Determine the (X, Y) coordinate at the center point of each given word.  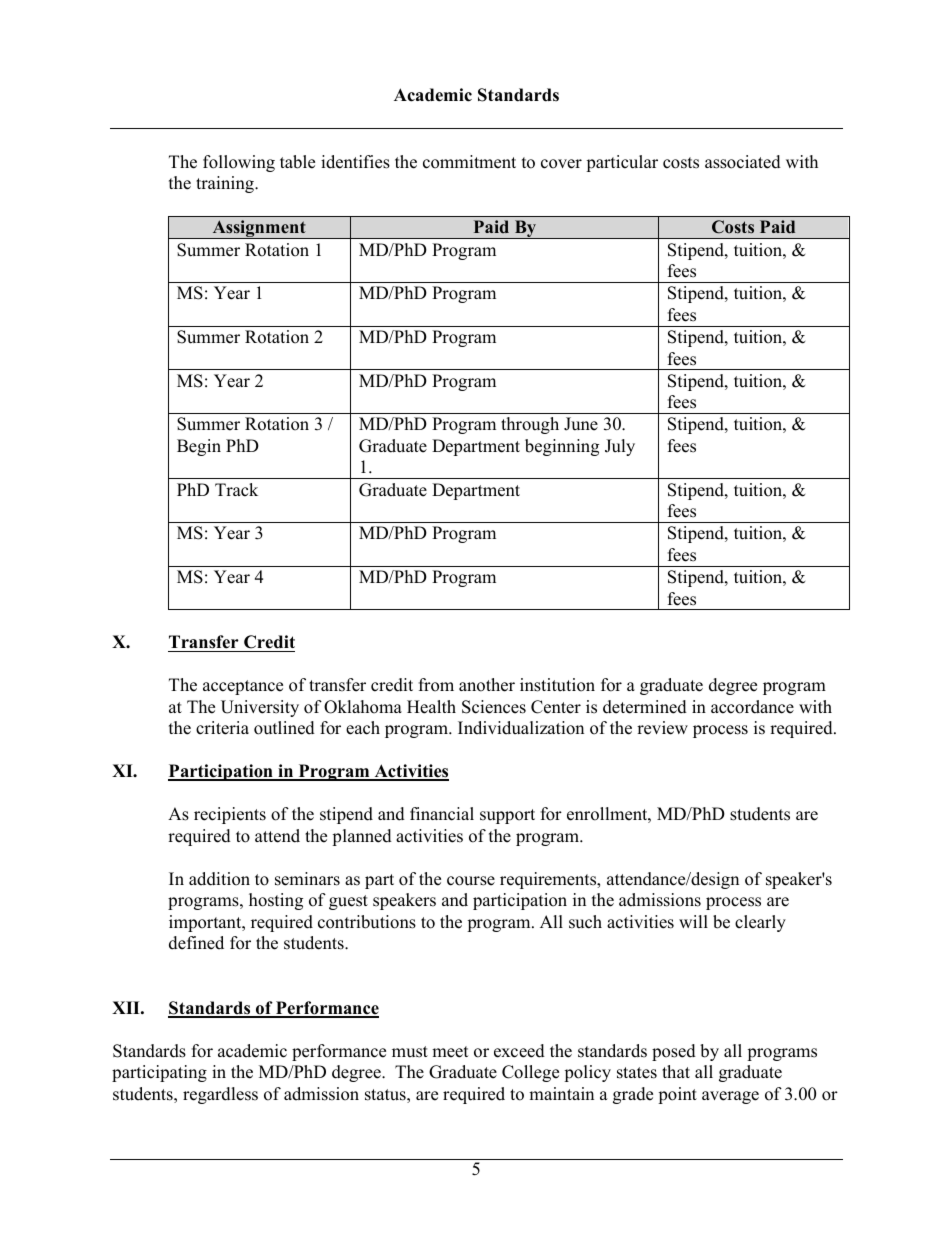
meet (450, 1052)
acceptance (243, 687)
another (487, 685)
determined (645, 707)
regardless (220, 1095)
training (226, 184)
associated (743, 162)
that (676, 1071)
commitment (469, 162)
